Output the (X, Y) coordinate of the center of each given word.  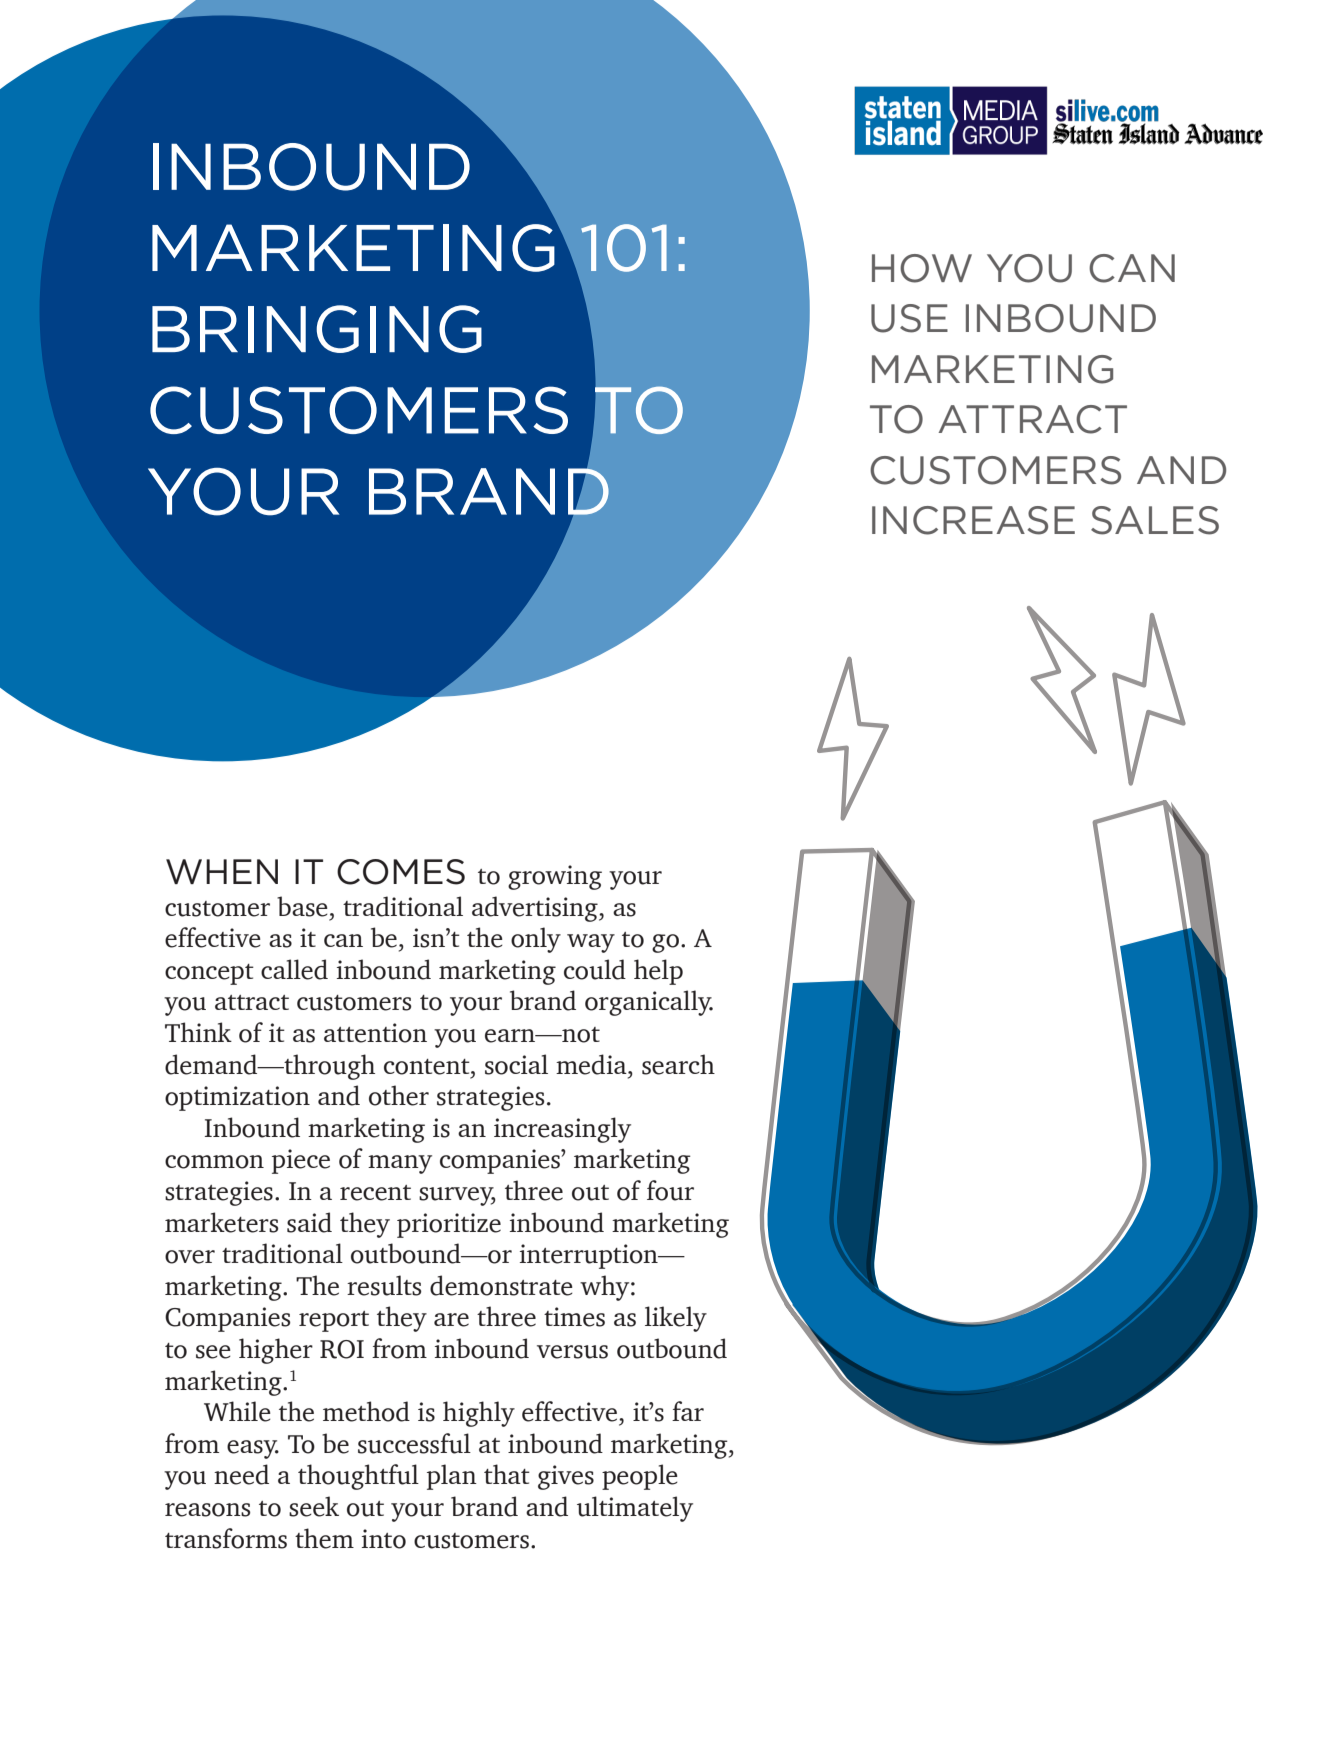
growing (555, 877)
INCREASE (973, 520)
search (678, 1064)
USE (909, 318)
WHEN (222, 871)
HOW (922, 268)
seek (314, 1506)
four (670, 1190)
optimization (237, 1098)
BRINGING (317, 329)
